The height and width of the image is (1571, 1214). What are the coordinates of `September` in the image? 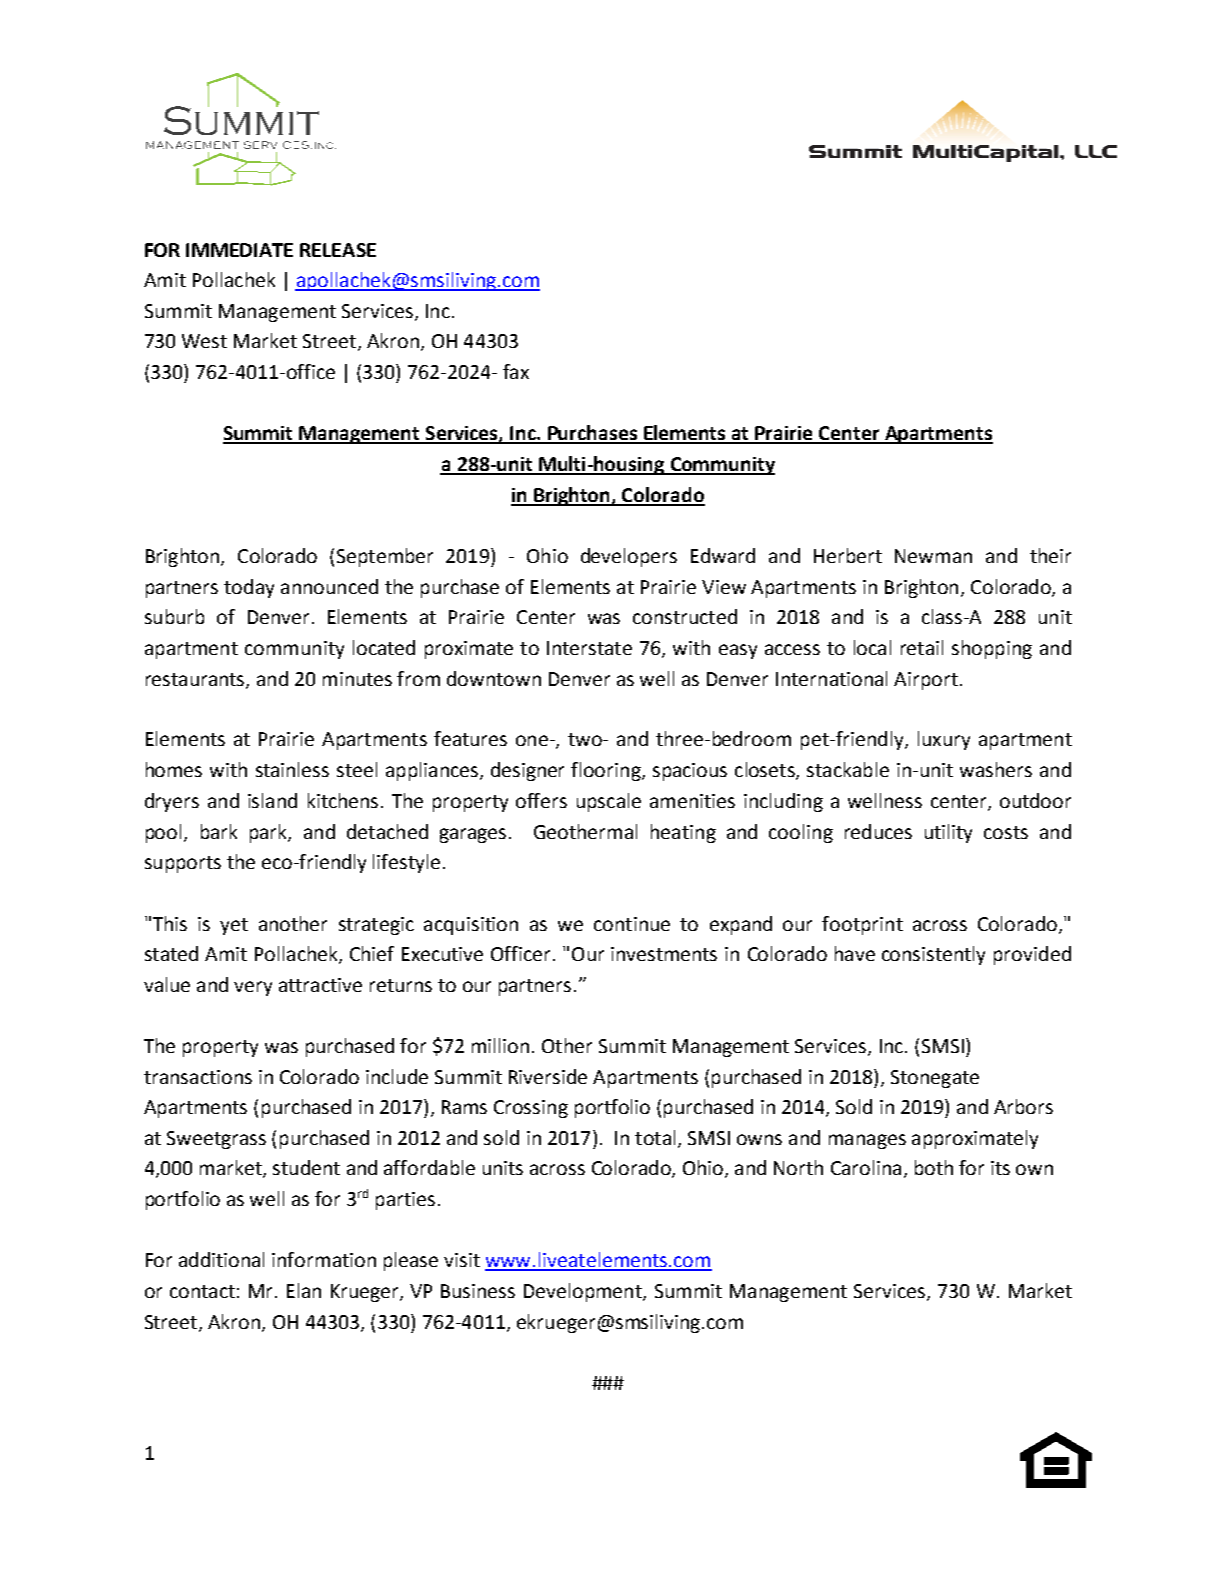 It's located at (385, 557).
